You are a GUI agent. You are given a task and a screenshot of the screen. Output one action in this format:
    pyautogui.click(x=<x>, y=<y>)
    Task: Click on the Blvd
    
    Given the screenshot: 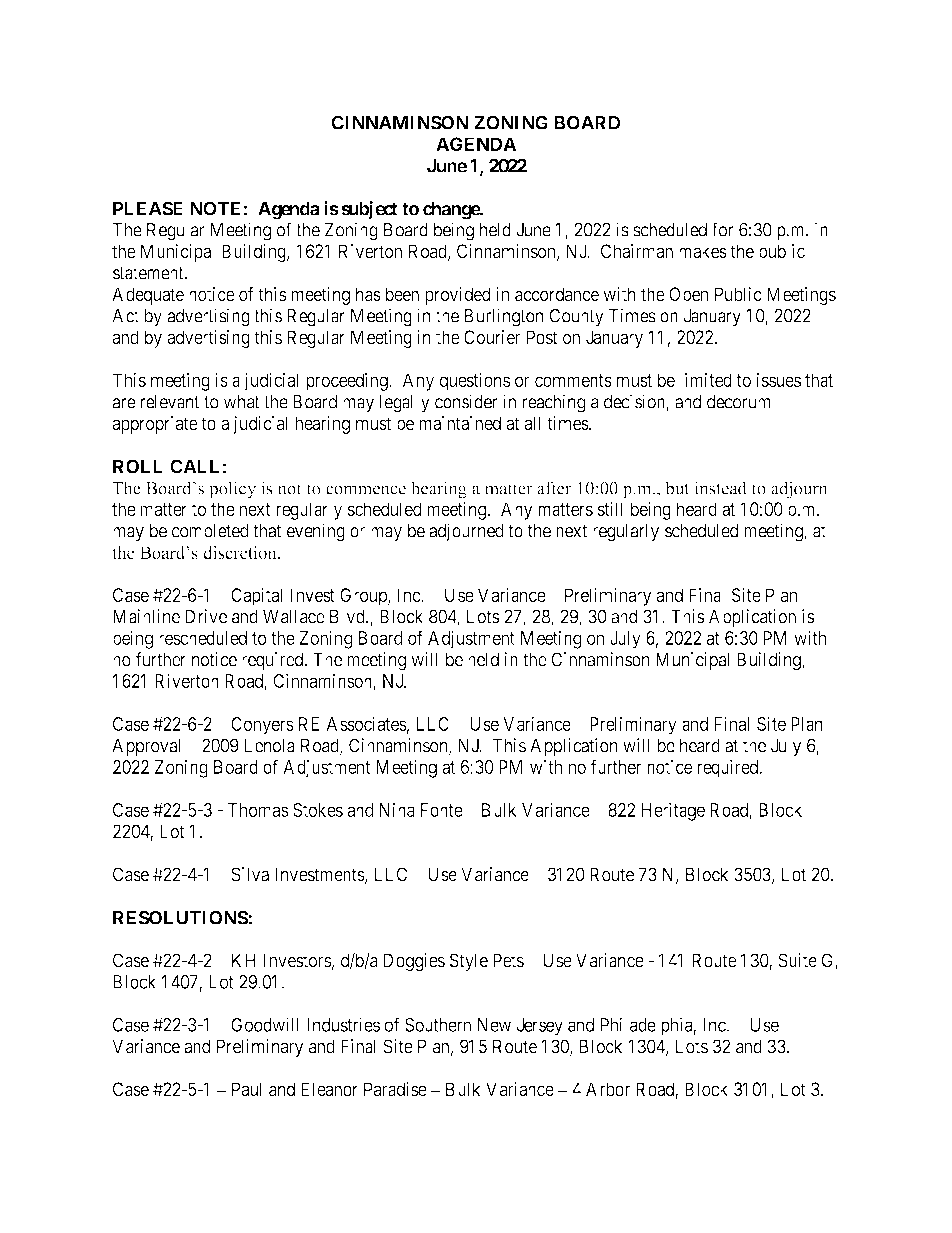 What is the action you would take?
    pyautogui.click(x=348, y=616)
